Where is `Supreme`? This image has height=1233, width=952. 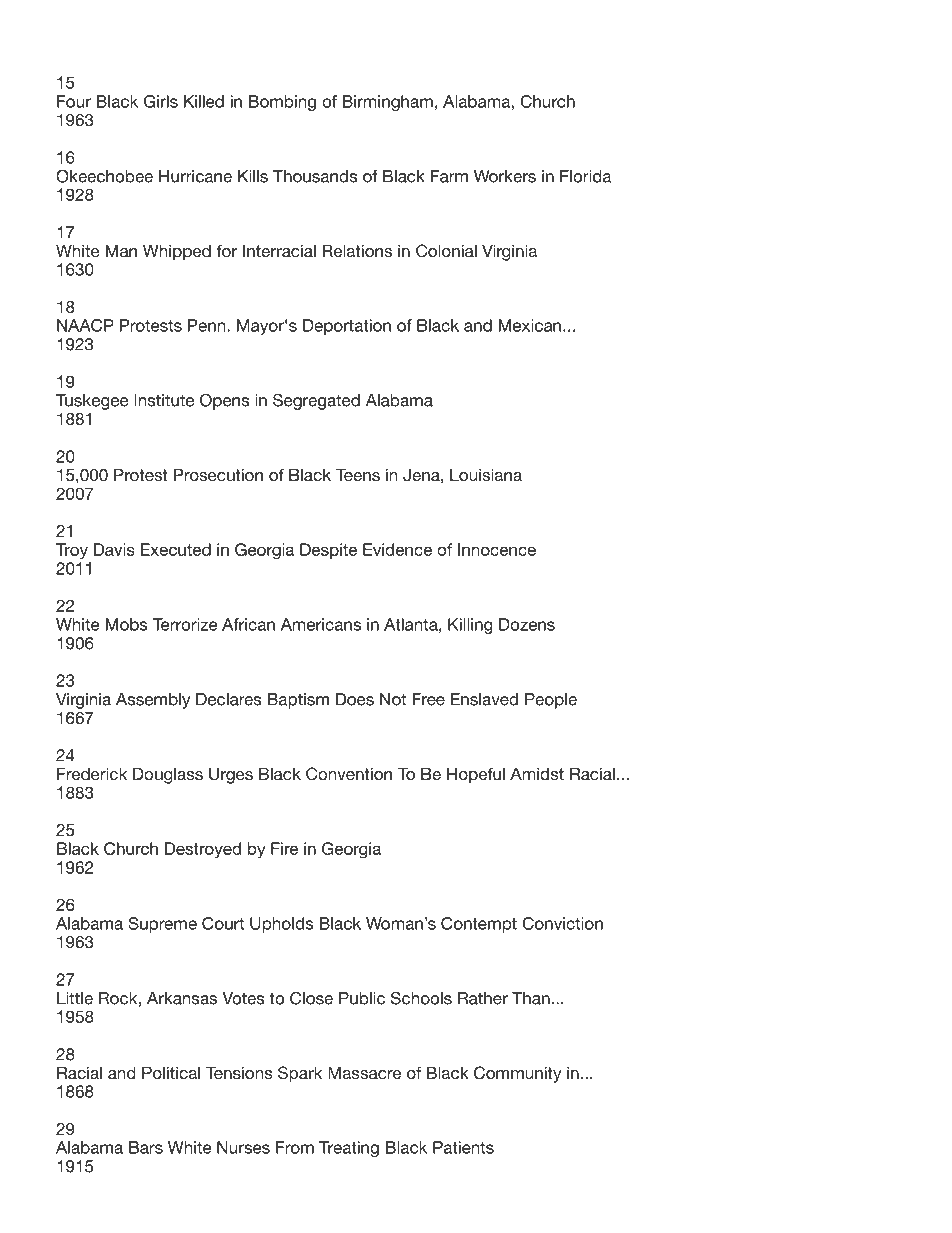
Supreme is located at coordinates (162, 925).
